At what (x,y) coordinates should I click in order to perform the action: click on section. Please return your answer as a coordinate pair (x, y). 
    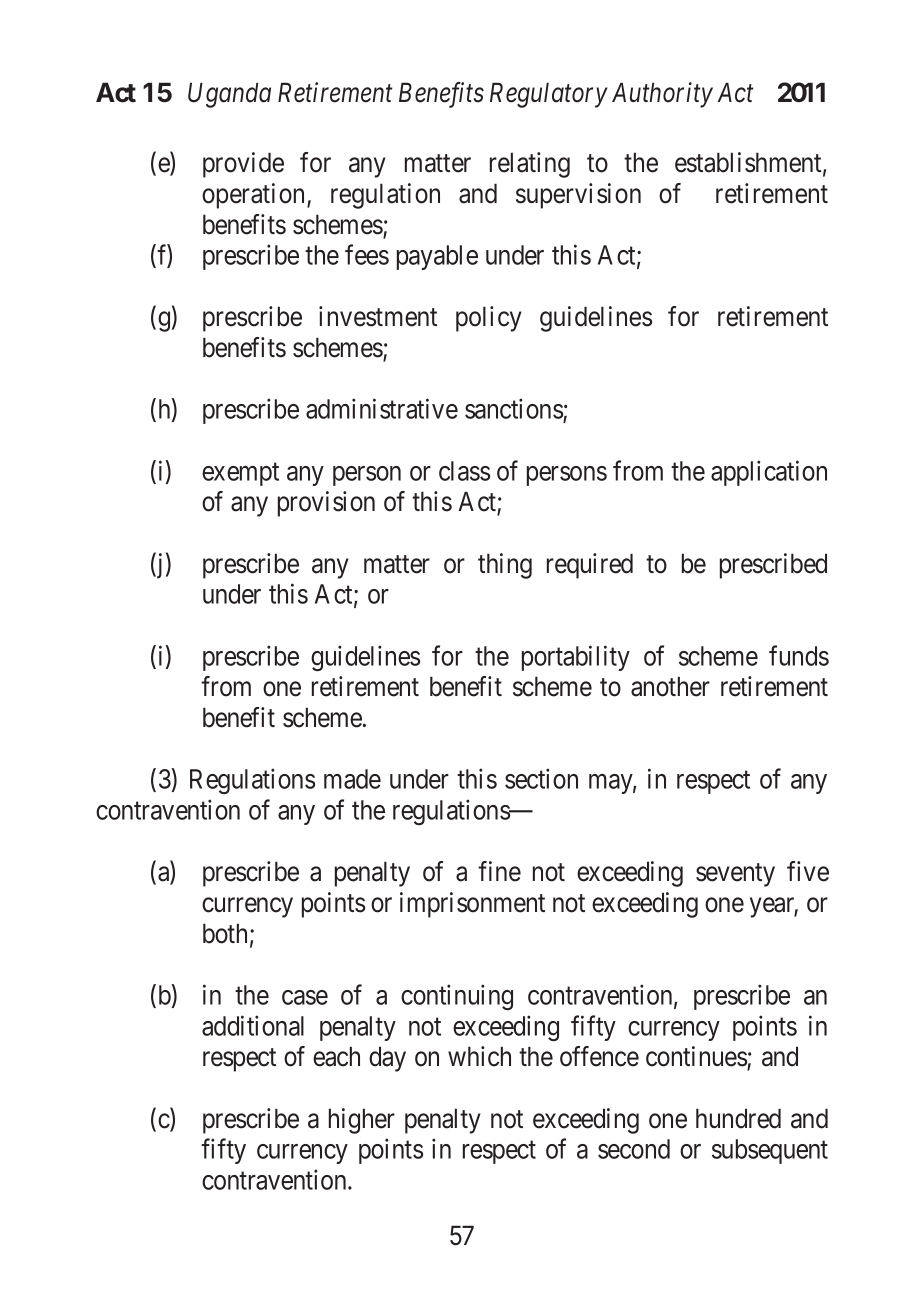
    Looking at the image, I should click on (541, 778).
